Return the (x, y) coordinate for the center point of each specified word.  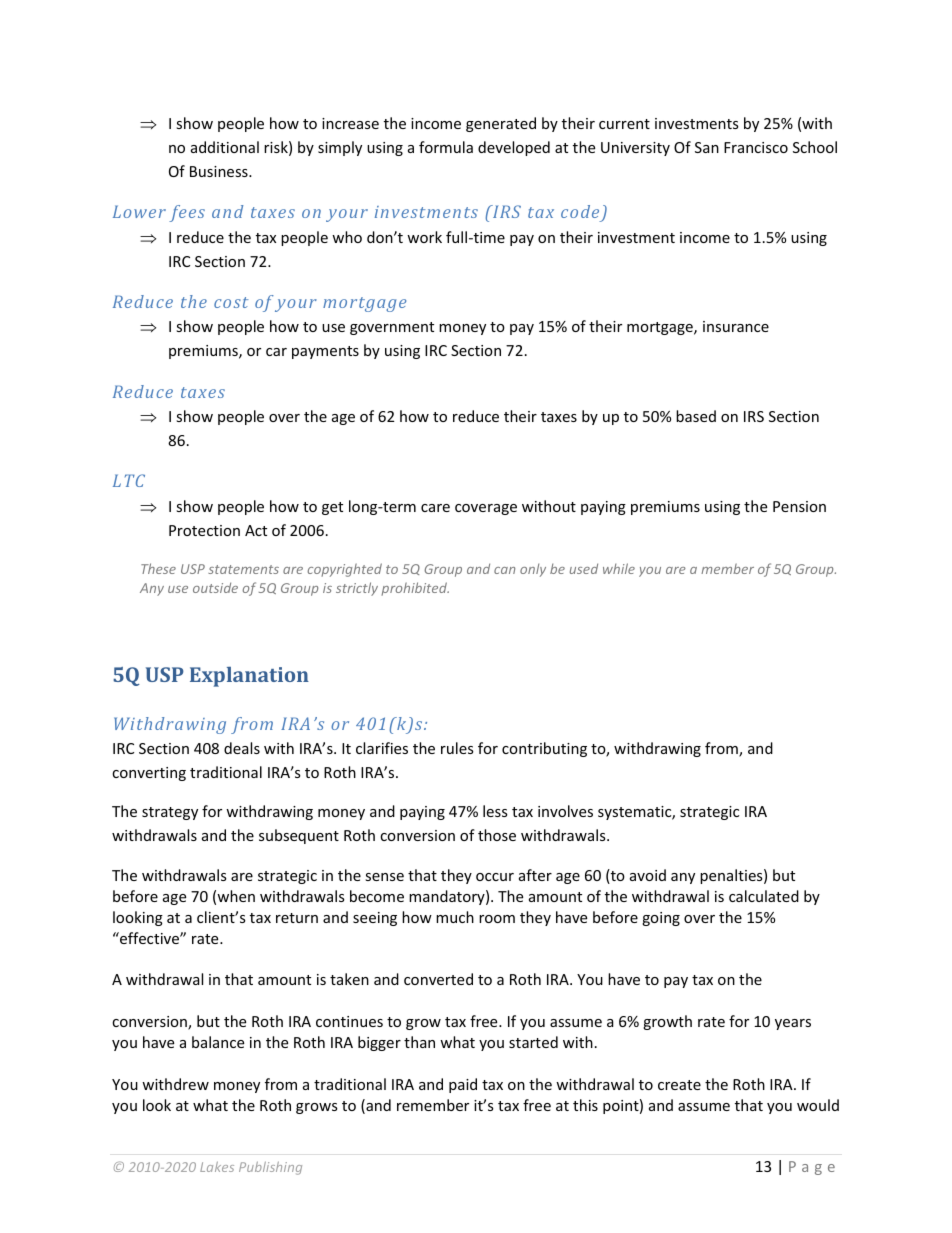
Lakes (217, 1167)
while (619, 568)
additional (225, 147)
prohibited (415, 589)
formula (446, 147)
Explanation (249, 677)
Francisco (756, 147)
